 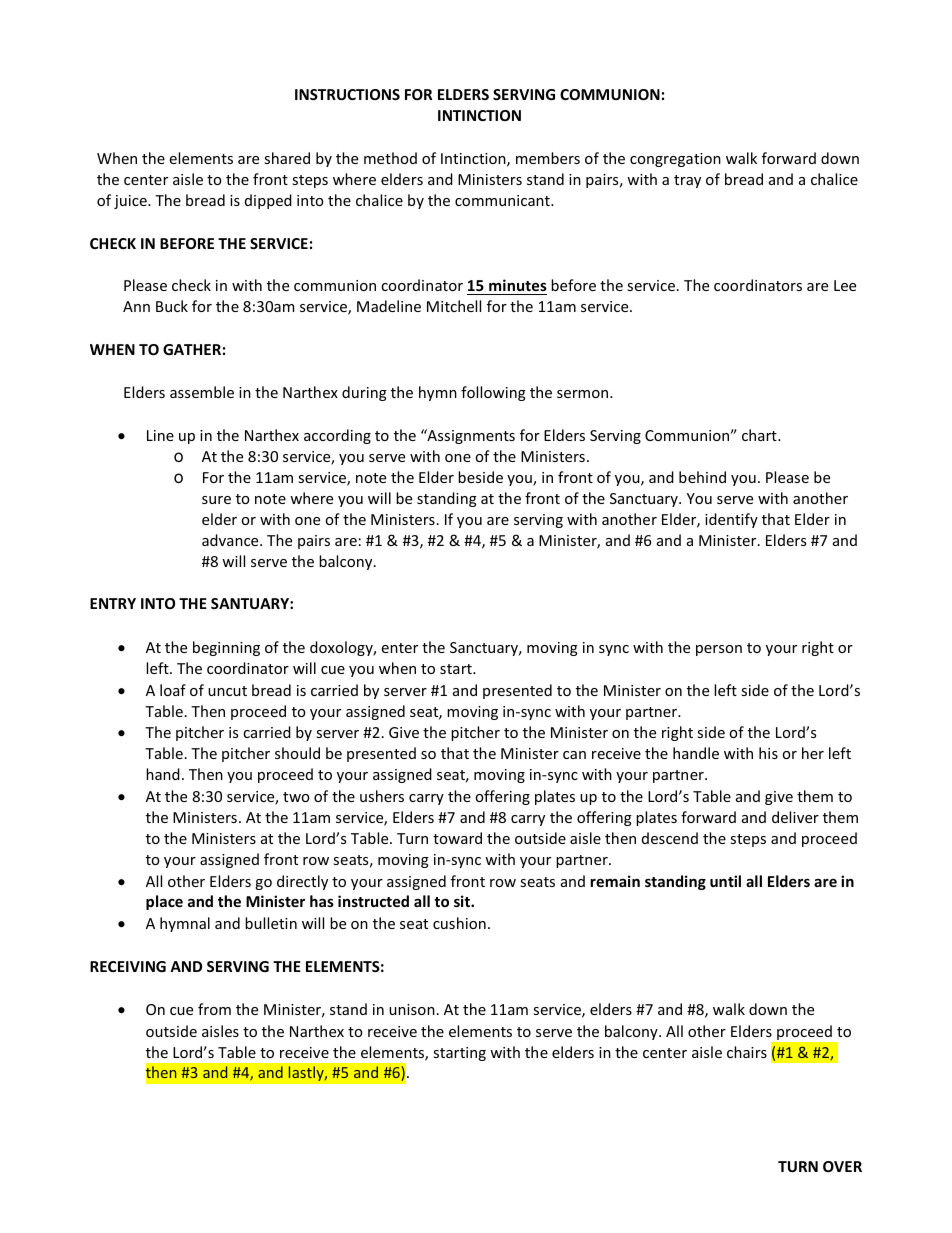 I want to click on Mitchell, so click(x=454, y=306).
